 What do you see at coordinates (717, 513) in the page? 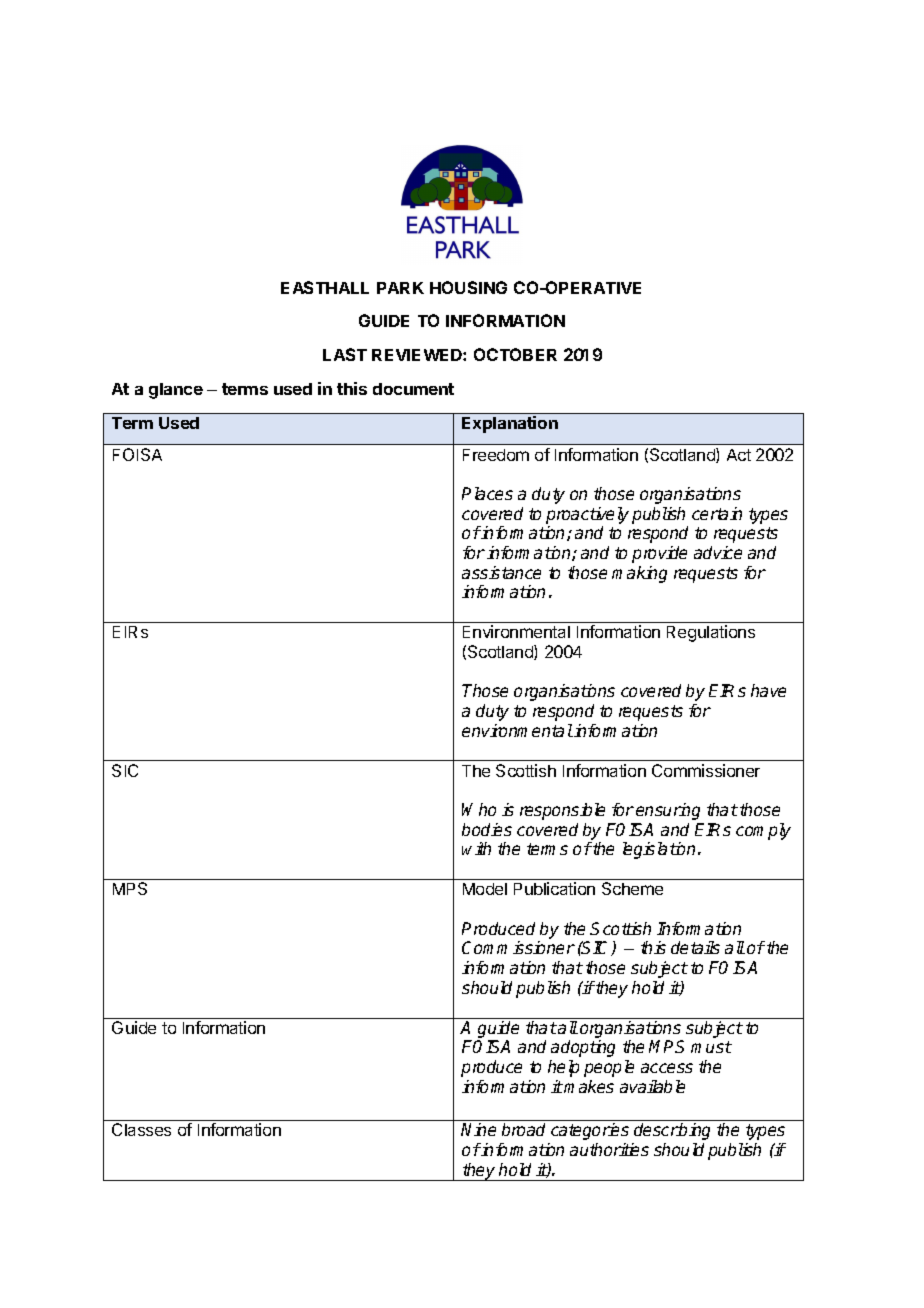
I see `certain` at bounding box center [717, 513].
